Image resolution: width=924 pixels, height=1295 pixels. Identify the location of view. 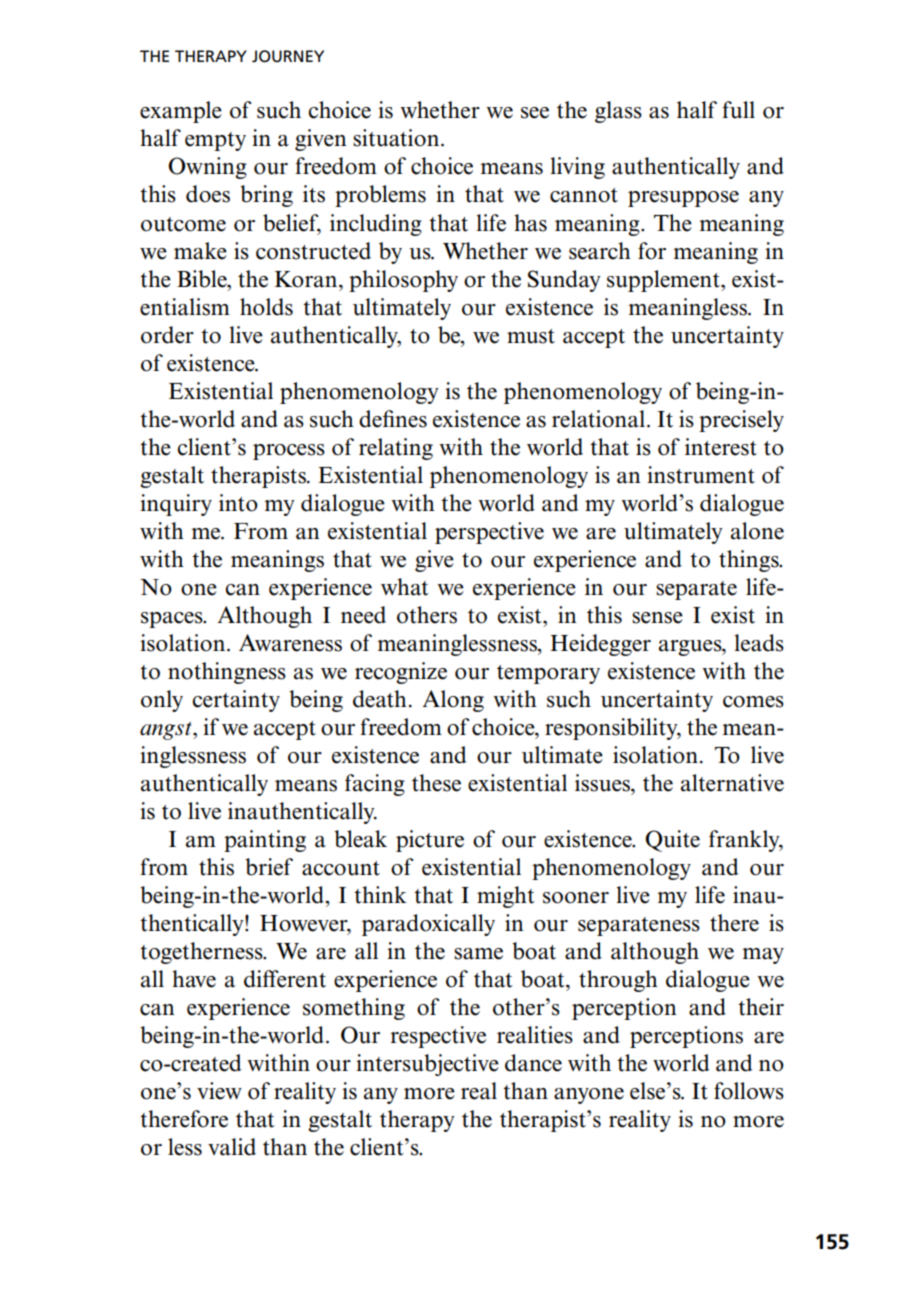
(219, 1091).
